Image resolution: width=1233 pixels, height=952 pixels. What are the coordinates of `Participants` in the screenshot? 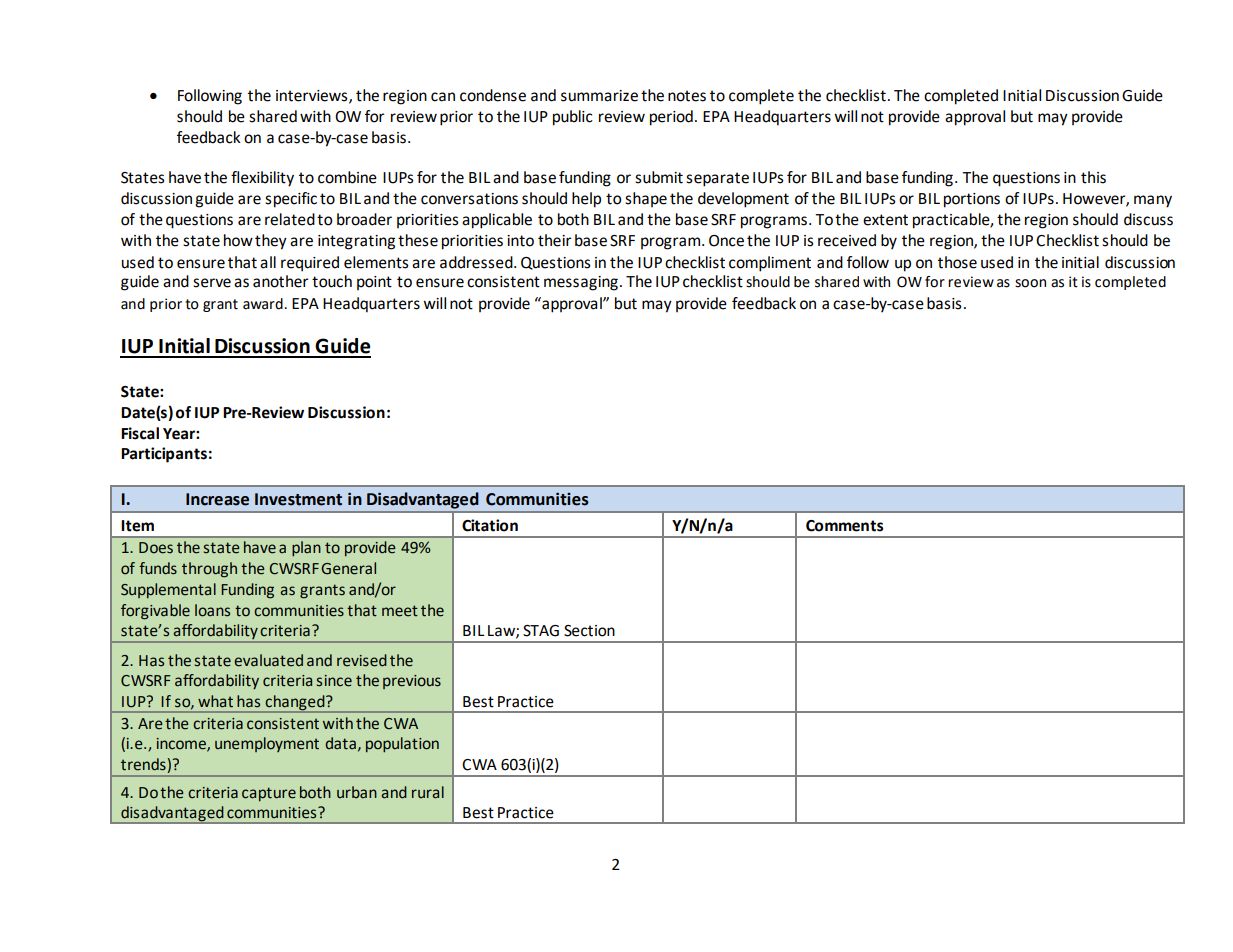 It's located at (164, 455).
